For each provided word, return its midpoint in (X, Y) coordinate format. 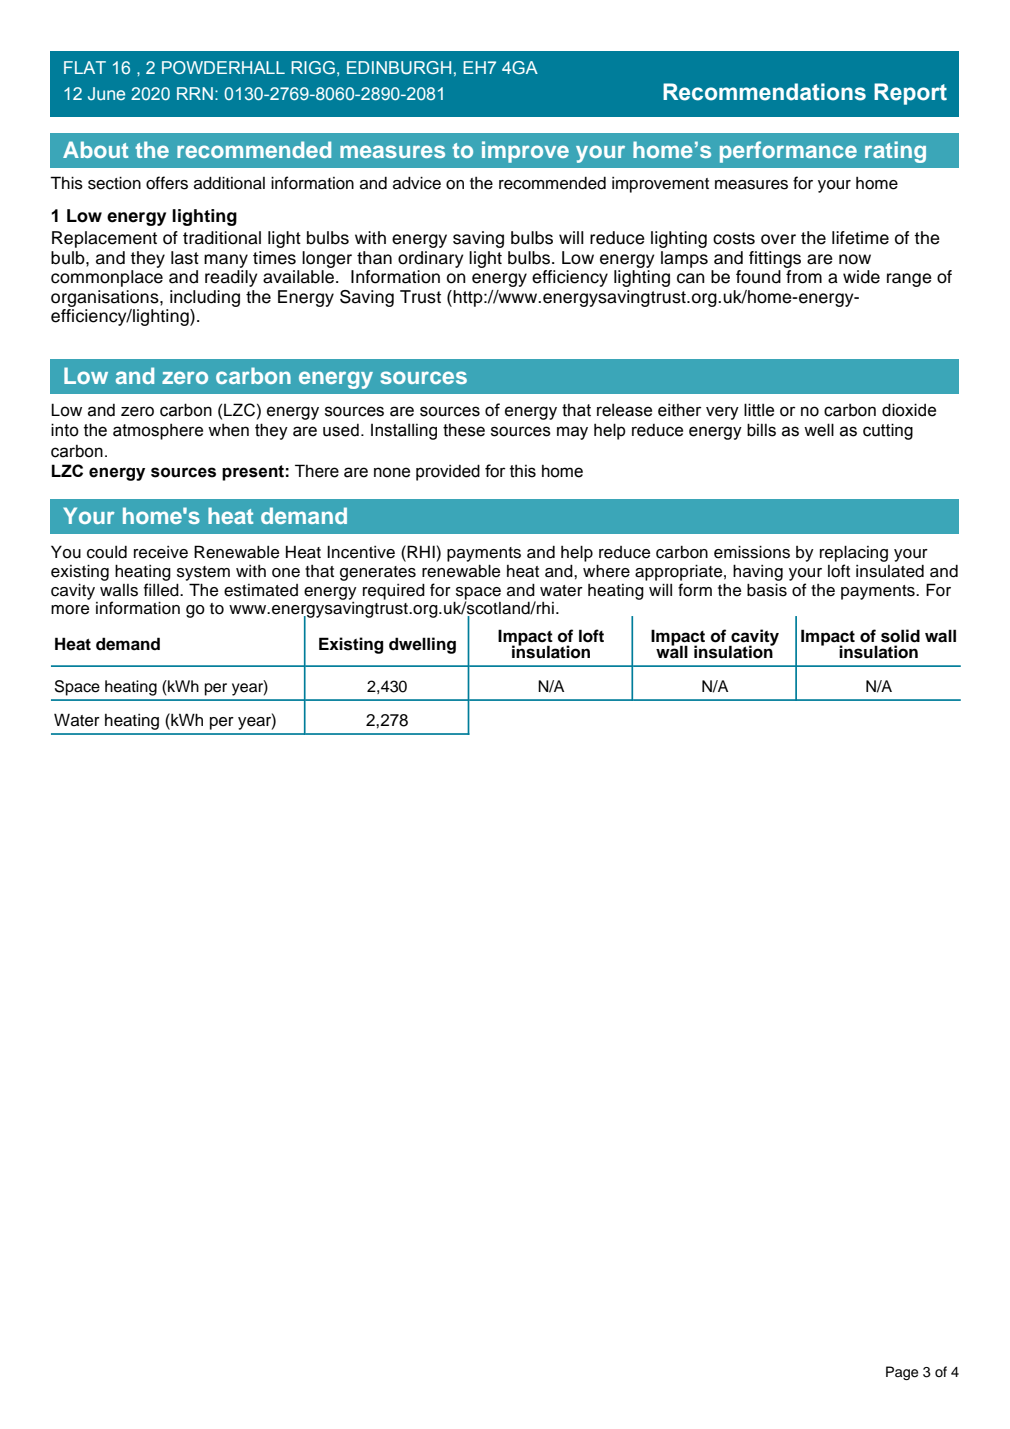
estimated (261, 590)
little (759, 410)
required (394, 591)
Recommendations (764, 92)
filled (162, 590)
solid (900, 636)
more (70, 610)
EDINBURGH (399, 67)
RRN (195, 93)
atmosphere (158, 431)
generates (378, 573)
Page (902, 1373)
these (464, 430)
